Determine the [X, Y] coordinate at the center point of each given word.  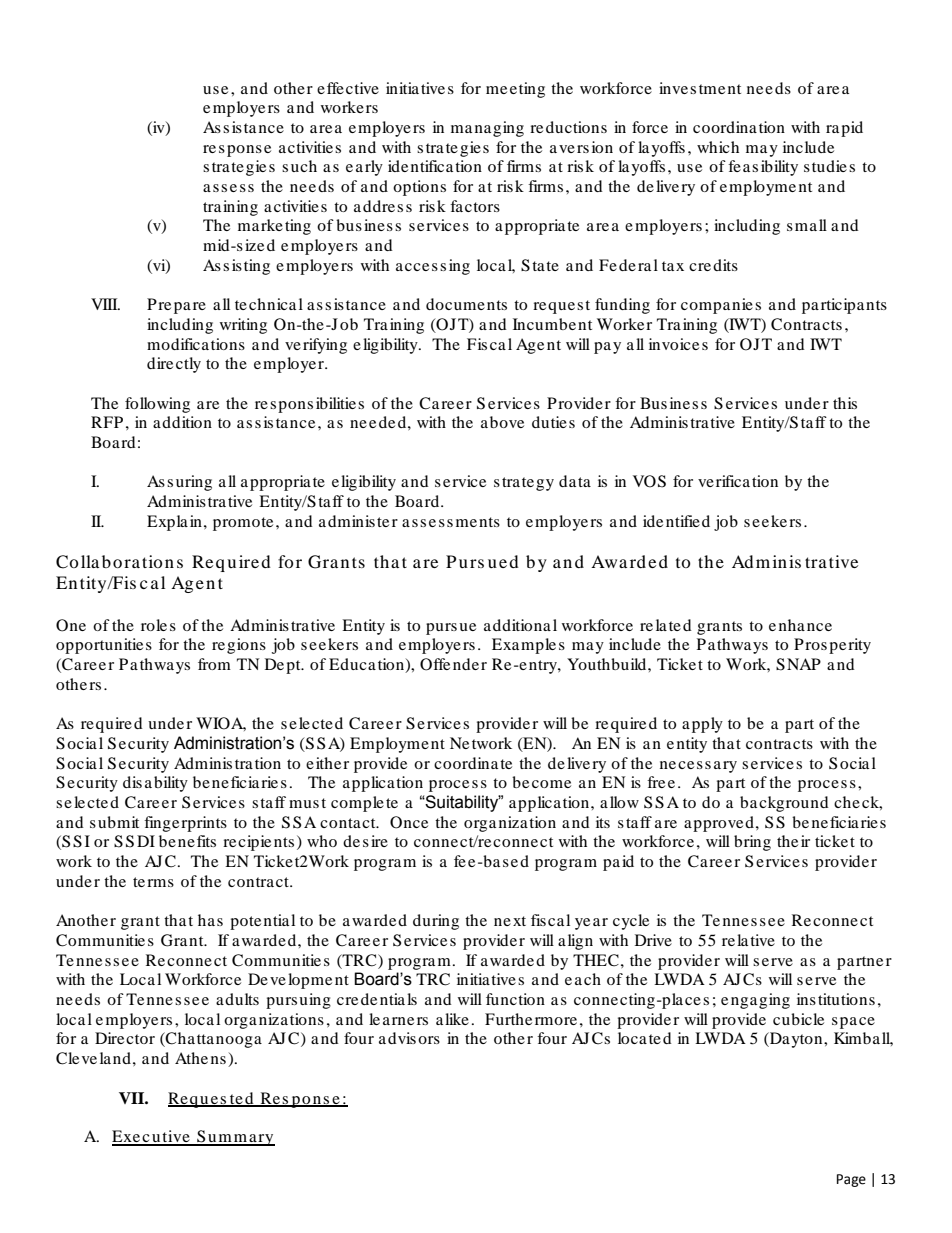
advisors [409, 1038]
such [299, 166]
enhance [800, 625]
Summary [235, 1138]
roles [158, 625]
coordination [739, 127]
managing [487, 129]
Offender [453, 664]
